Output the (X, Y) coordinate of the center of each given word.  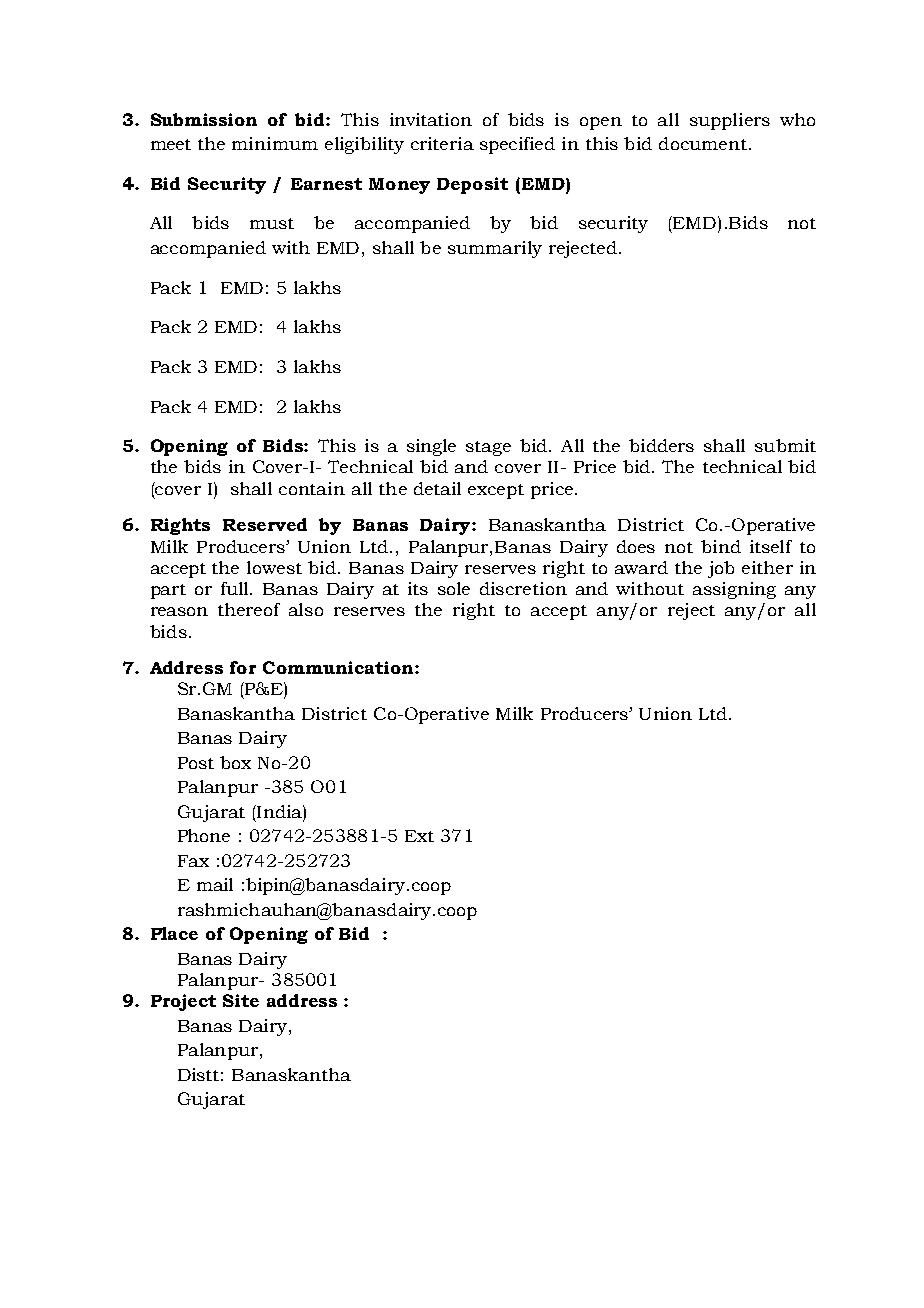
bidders (661, 445)
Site (241, 1000)
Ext (419, 836)
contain (312, 488)
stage (488, 448)
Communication (339, 667)
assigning (734, 590)
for (243, 667)
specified (517, 145)
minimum (275, 143)
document (703, 143)
